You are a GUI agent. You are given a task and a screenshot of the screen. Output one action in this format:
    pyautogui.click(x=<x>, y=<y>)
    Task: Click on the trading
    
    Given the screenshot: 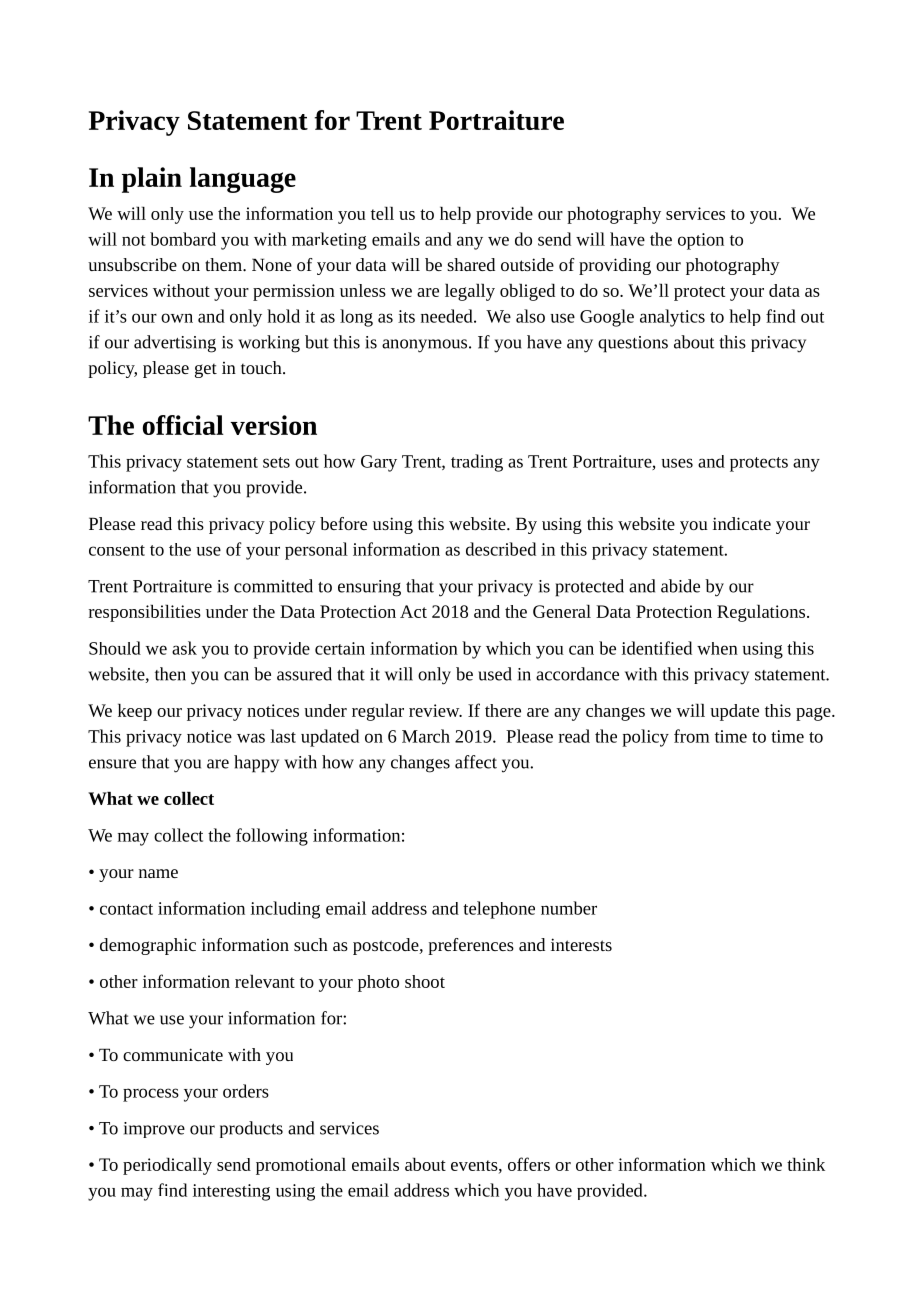 What is the action you would take?
    pyautogui.click(x=477, y=463)
